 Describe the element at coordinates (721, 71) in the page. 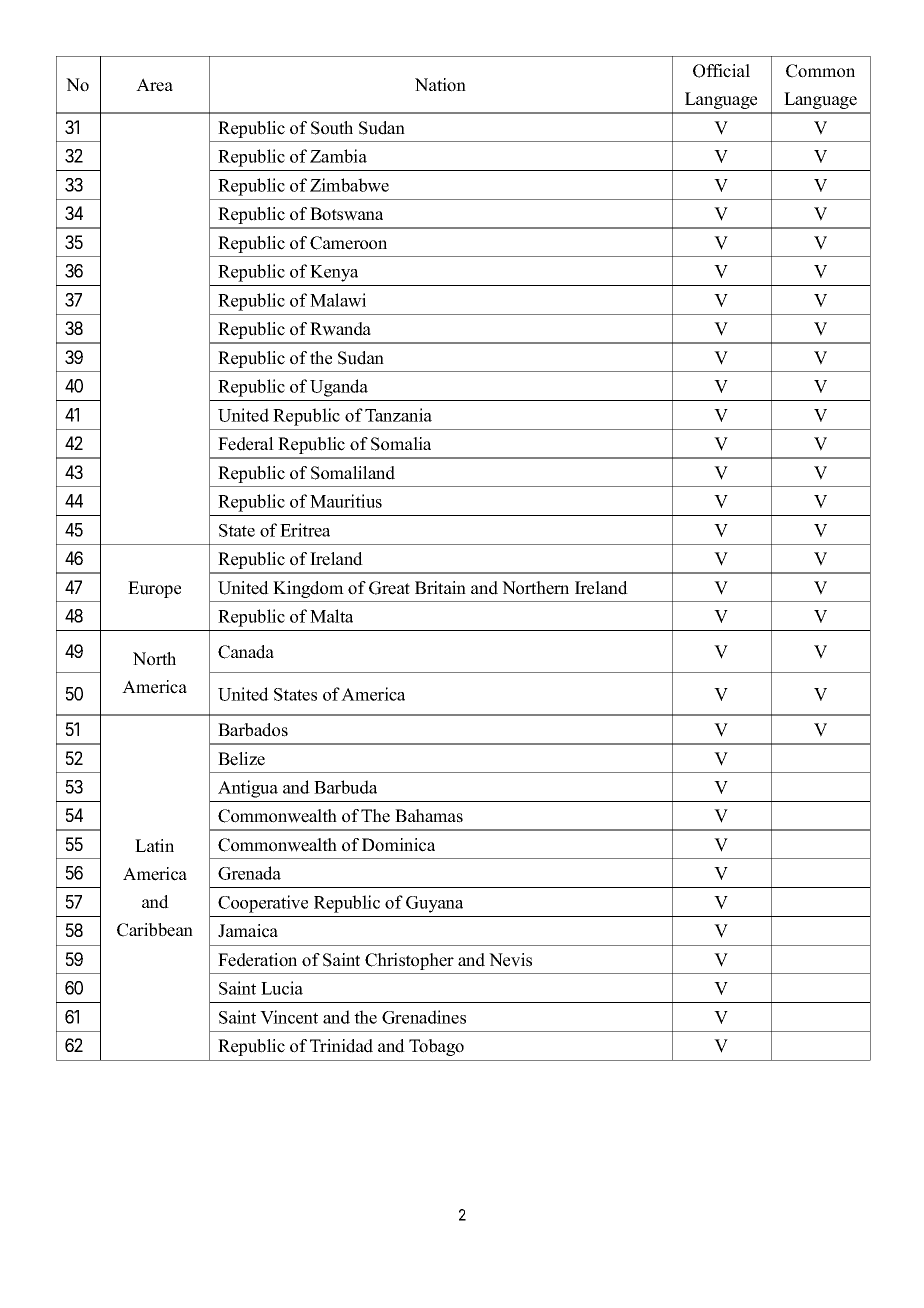

I see `Official` at that location.
